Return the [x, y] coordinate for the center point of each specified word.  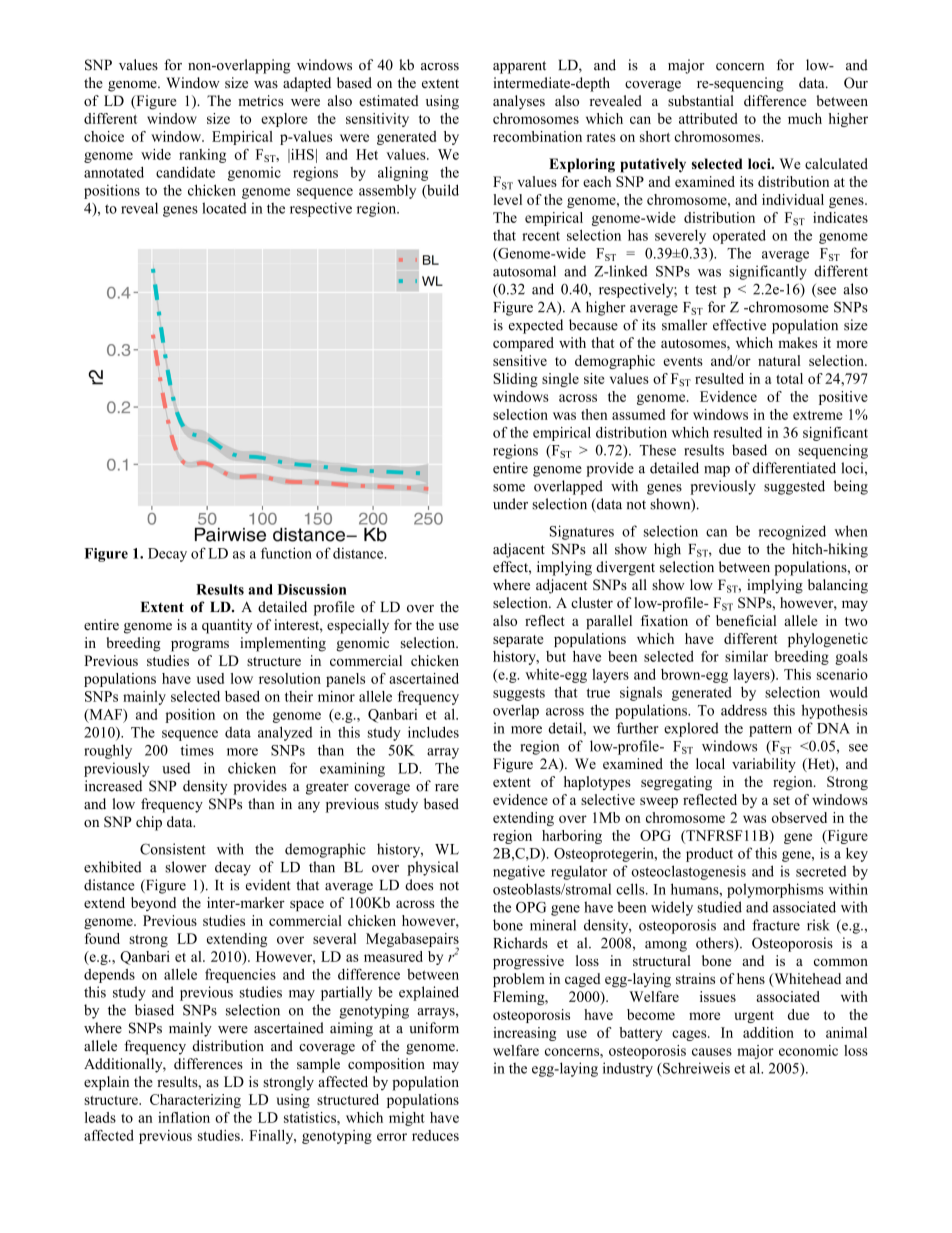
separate [518, 641]
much [805, 118]
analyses [519, 102]
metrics [260, 100]
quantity [227, 626]
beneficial [746, 620]
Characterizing [195, 1101]
